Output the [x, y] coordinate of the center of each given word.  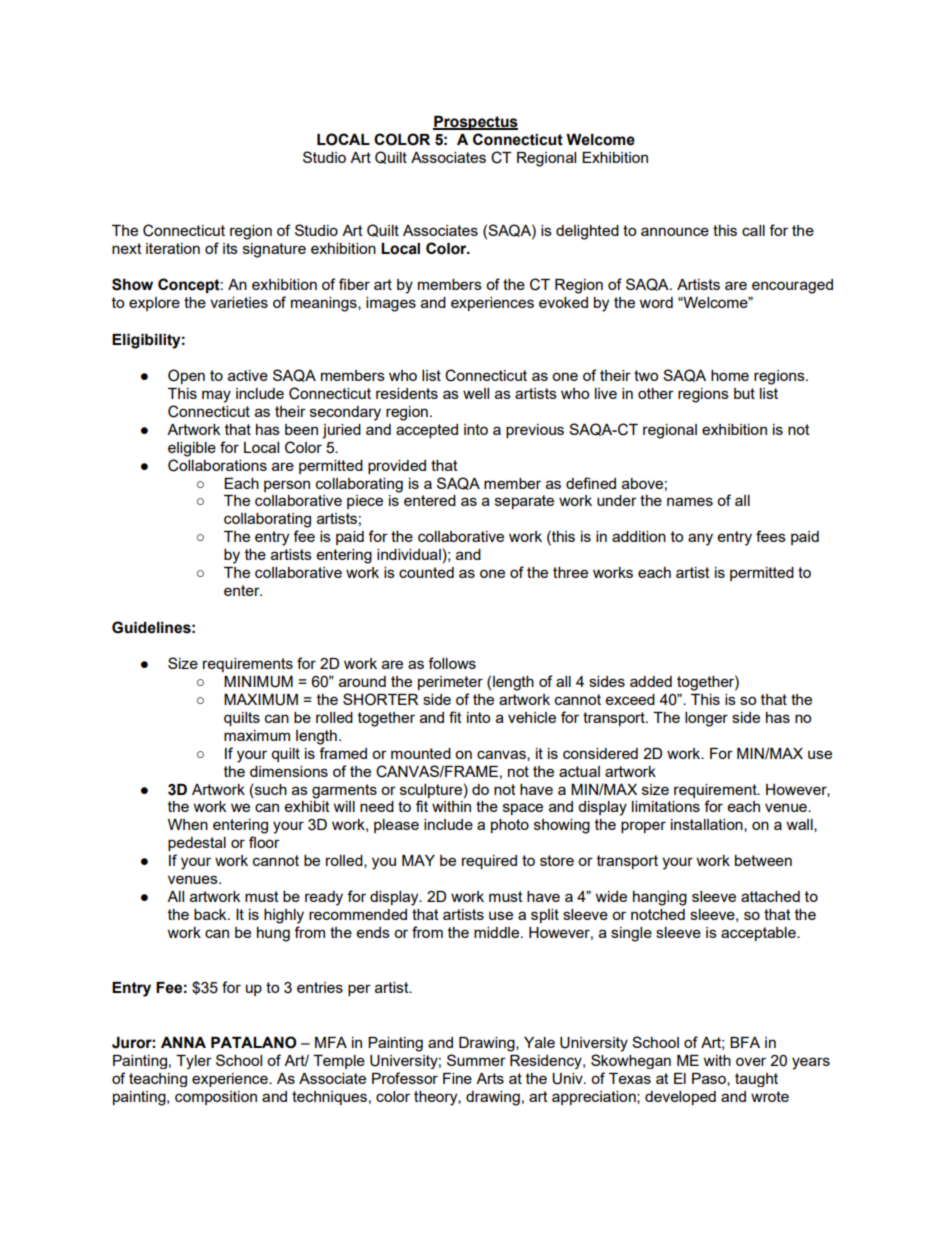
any [700, 539]
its [230, 248]
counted [426, 572]
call [753, 230]
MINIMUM [258, 682]
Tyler [194, 1062]
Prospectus [475, 123]
